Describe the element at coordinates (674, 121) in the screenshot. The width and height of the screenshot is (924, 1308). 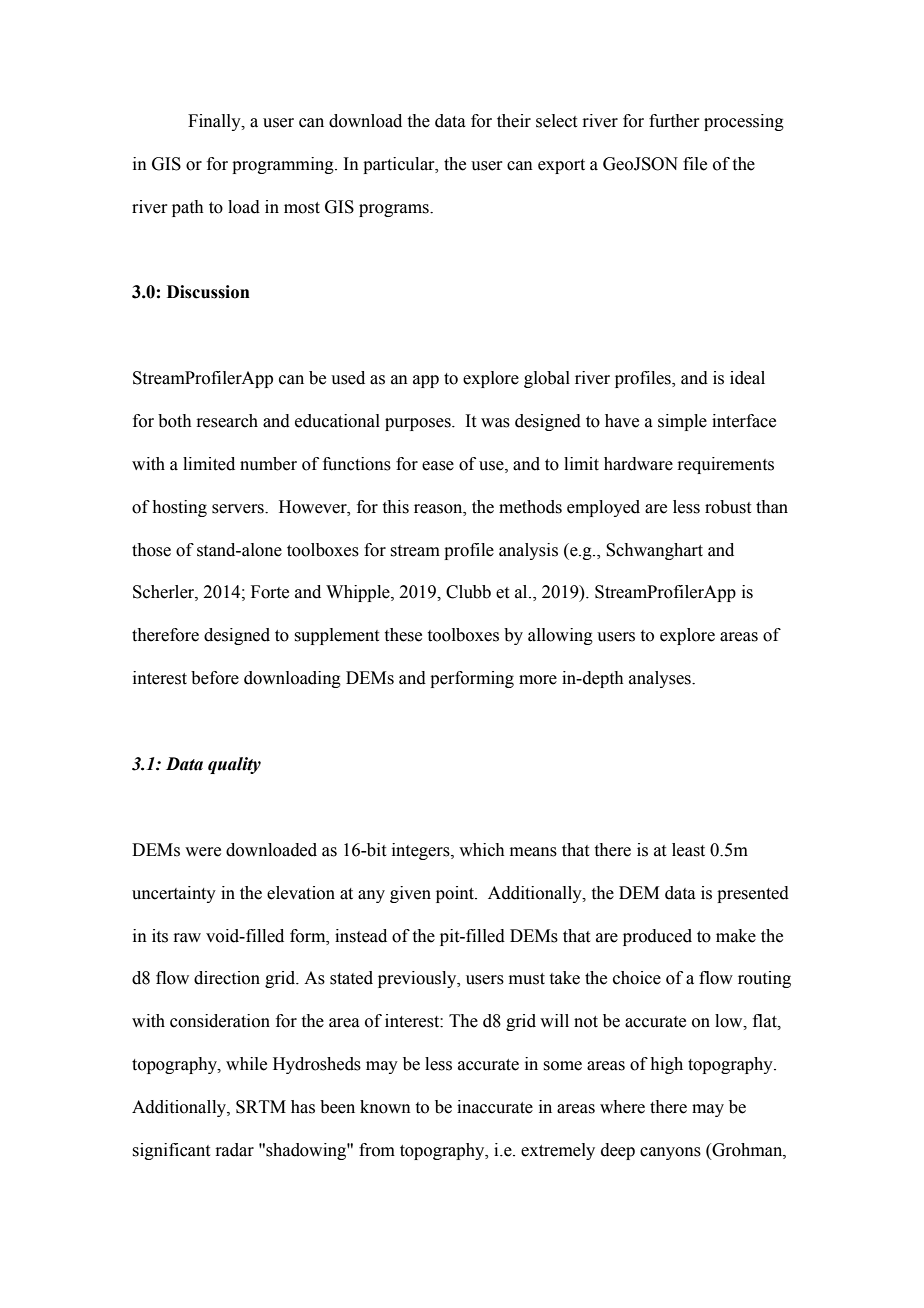
I see `further` at that location.
